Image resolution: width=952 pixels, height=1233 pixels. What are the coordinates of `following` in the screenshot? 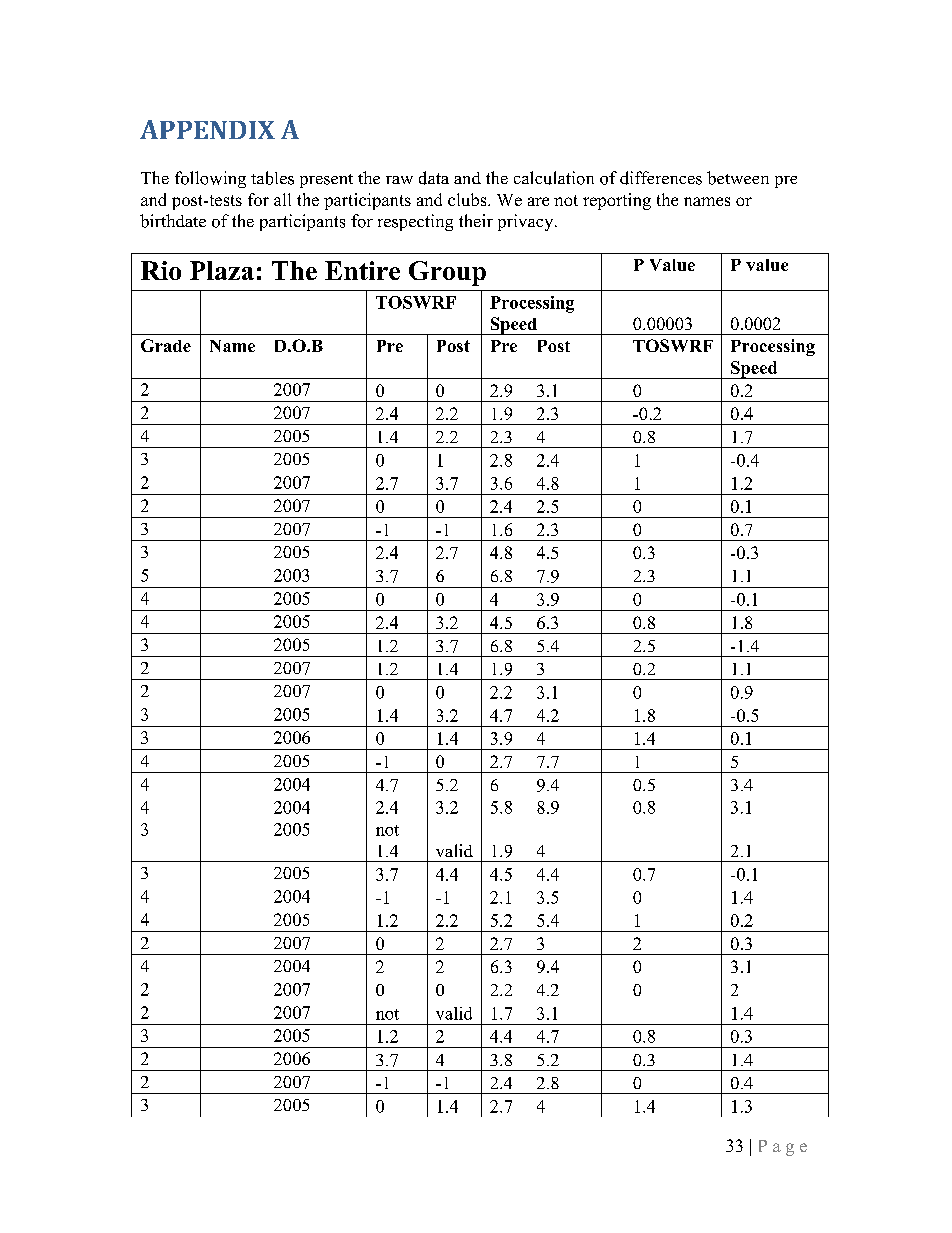 It's located at (210, 179).
